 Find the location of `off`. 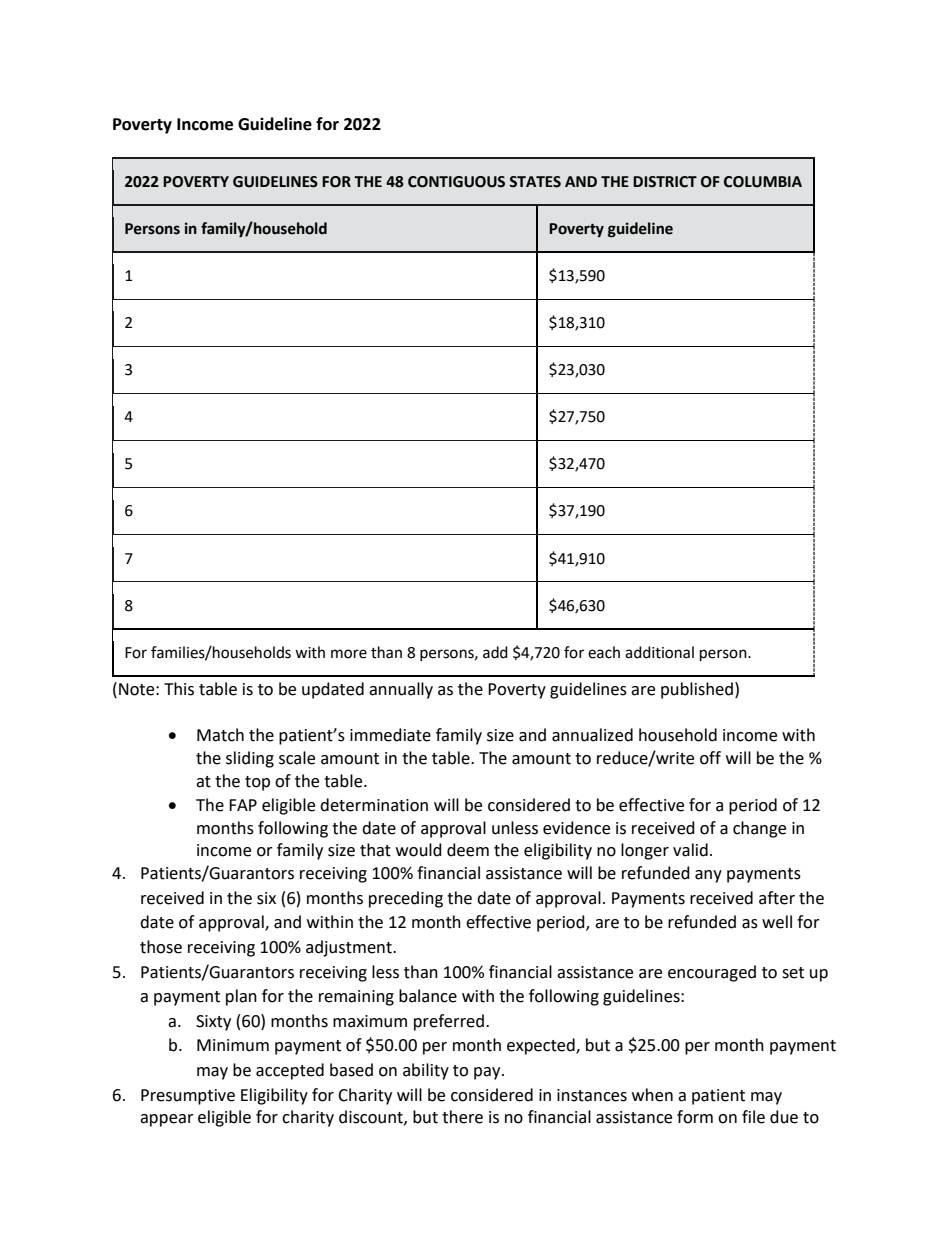

off is located at coordinates (710, 758).
